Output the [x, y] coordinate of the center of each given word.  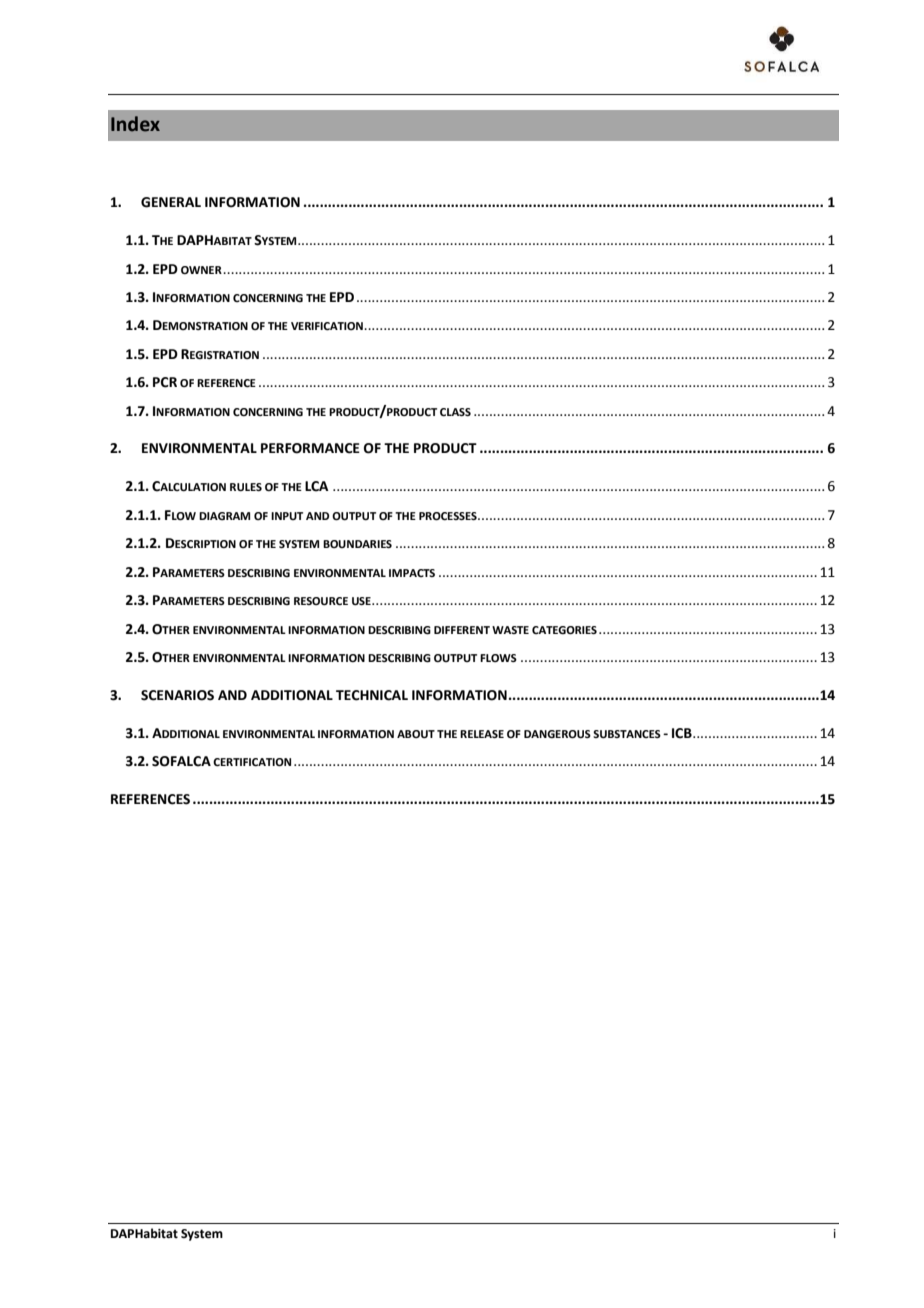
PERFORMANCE [310, 448]
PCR [165, 382]
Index [135, 124]
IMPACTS [412, 573]
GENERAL [171, 202]
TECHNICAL [372, 695]
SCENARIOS [177, 695]
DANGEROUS [557, 734]
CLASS [455, 412]
